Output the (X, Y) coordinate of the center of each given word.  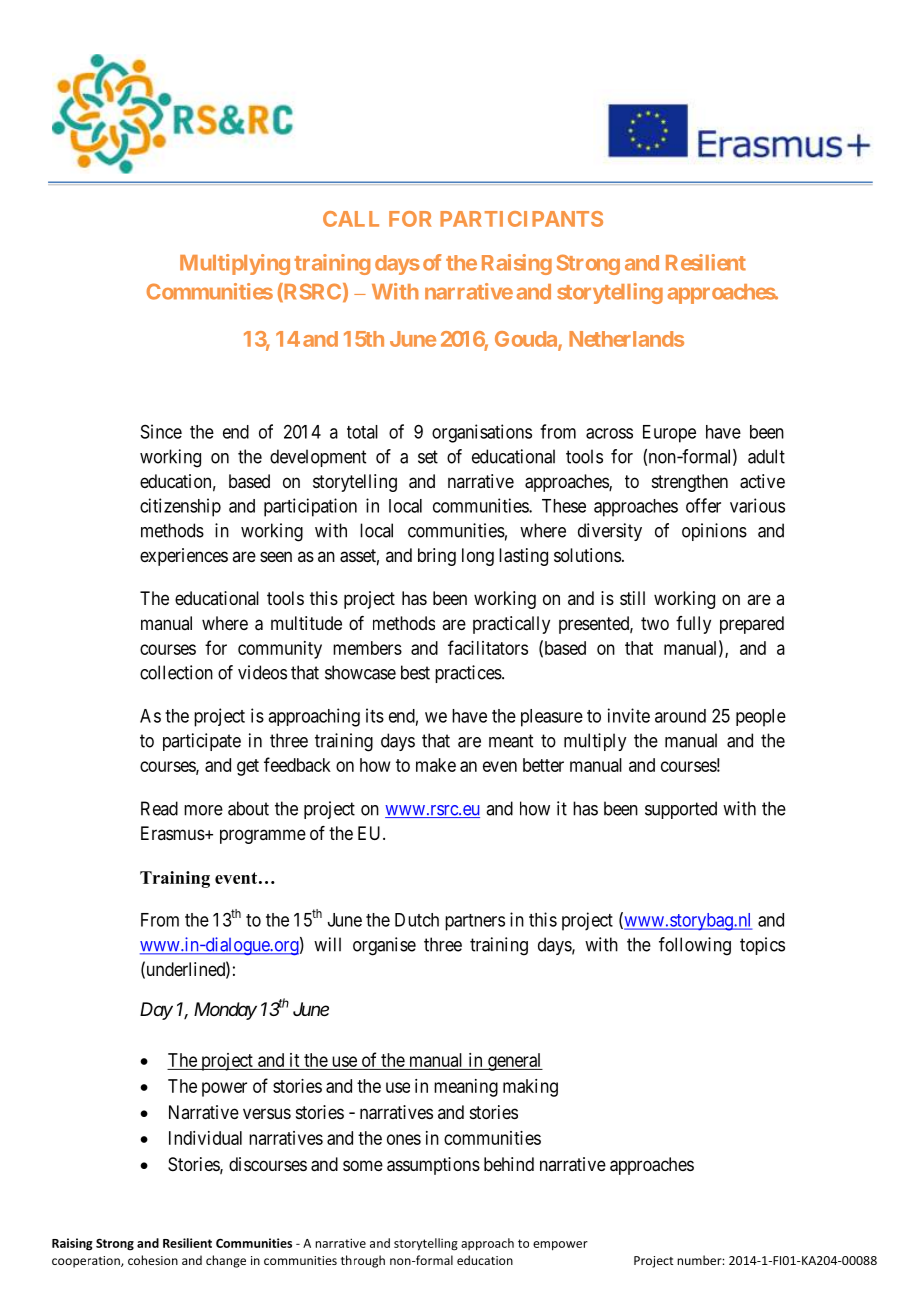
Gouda (527, 340)
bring (437, 557)
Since (161, 431)
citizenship (180, 507)
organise (384, 946)
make (436, 765)
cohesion (153, 1260)
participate (202, 742)
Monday (225, 1011)
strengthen (690, 483)
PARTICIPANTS (521, 219)
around (680, 716)
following (695, 946)
